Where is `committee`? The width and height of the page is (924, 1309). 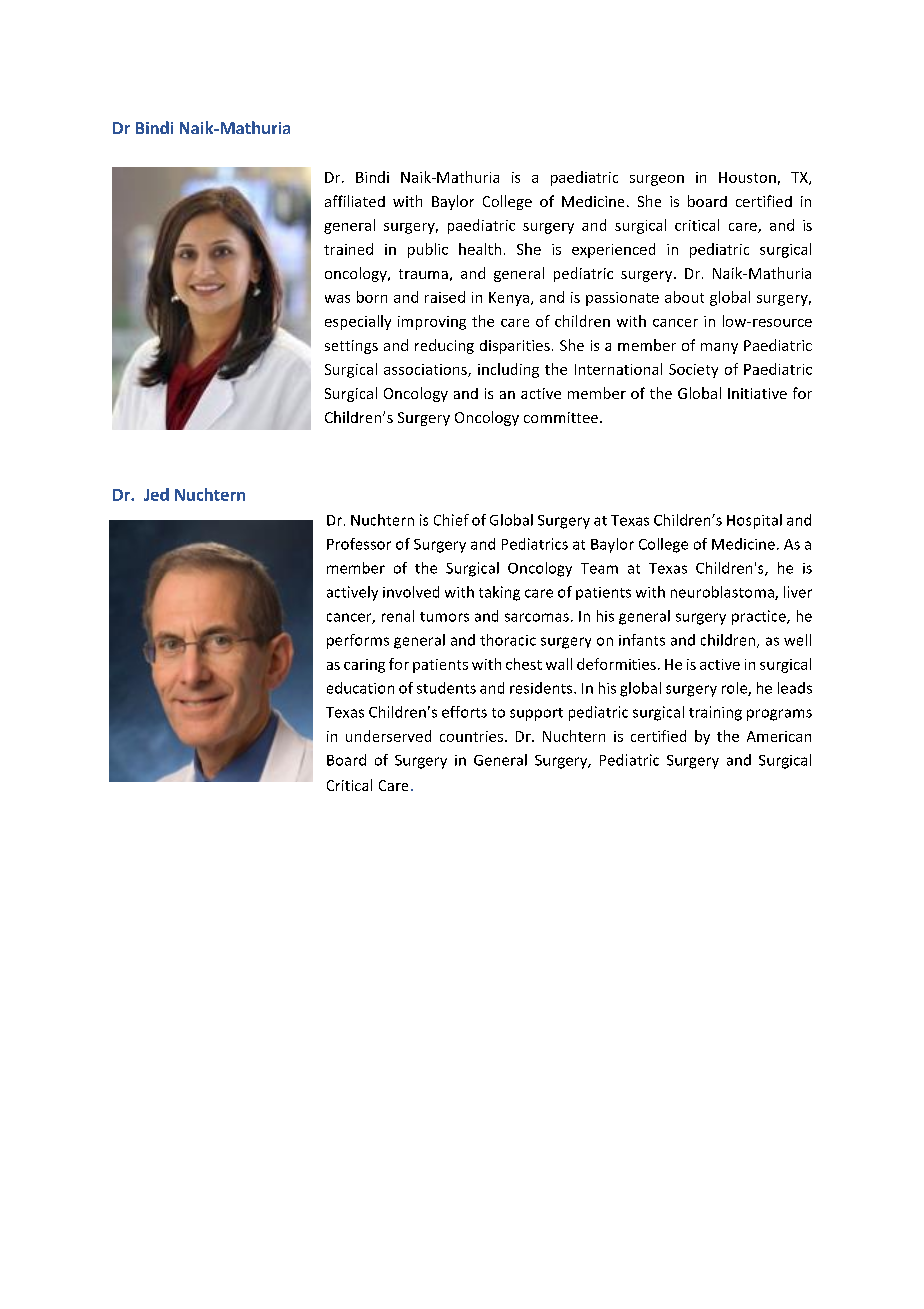
committee is located at coordinates (562, 417).
